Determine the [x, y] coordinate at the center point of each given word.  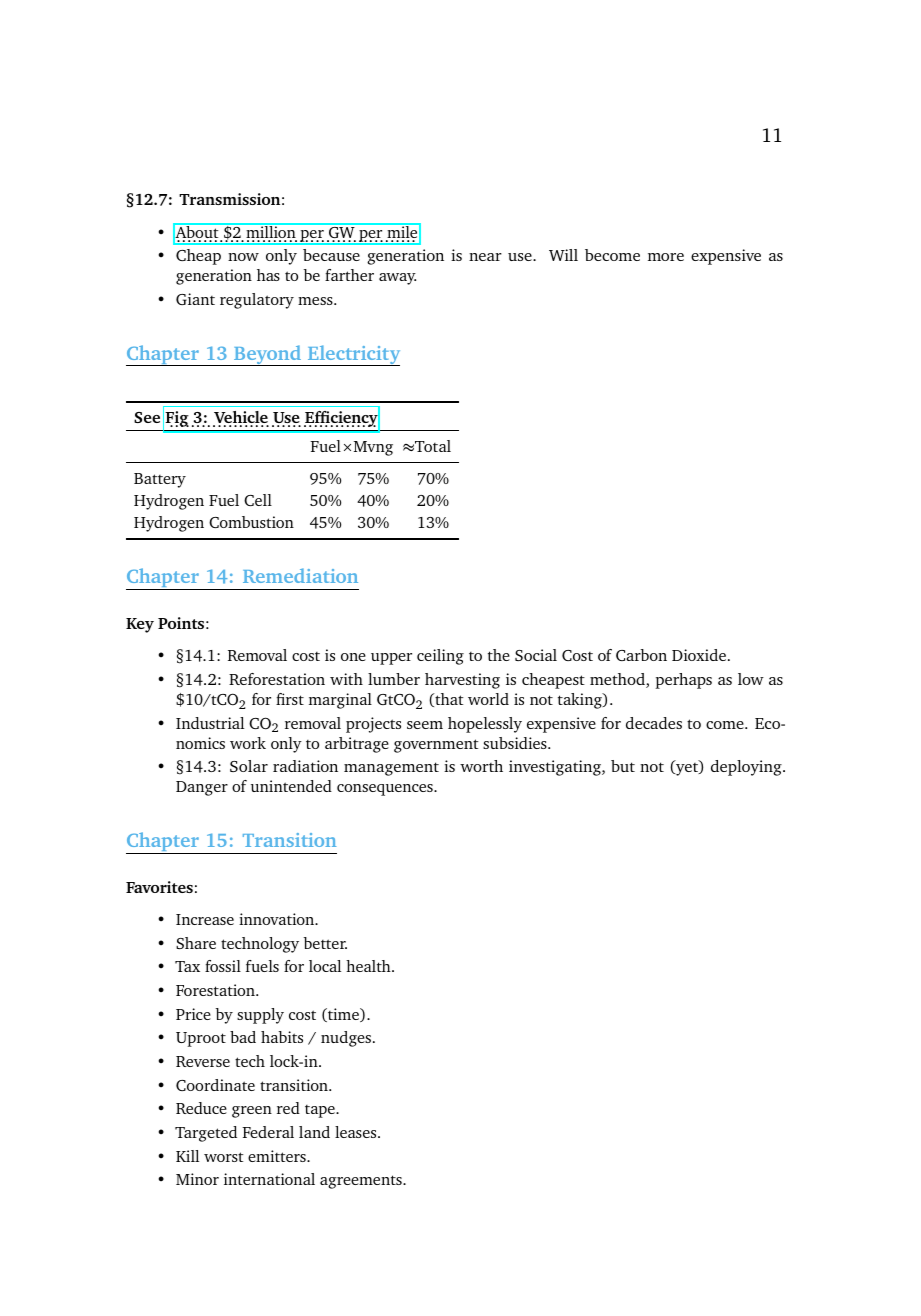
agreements [362, 1182]
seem [425, 725]
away [397, 279]
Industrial [210, 723]
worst [224, 1157]
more [666, 257]
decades [654, 723]
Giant [195, 299]
